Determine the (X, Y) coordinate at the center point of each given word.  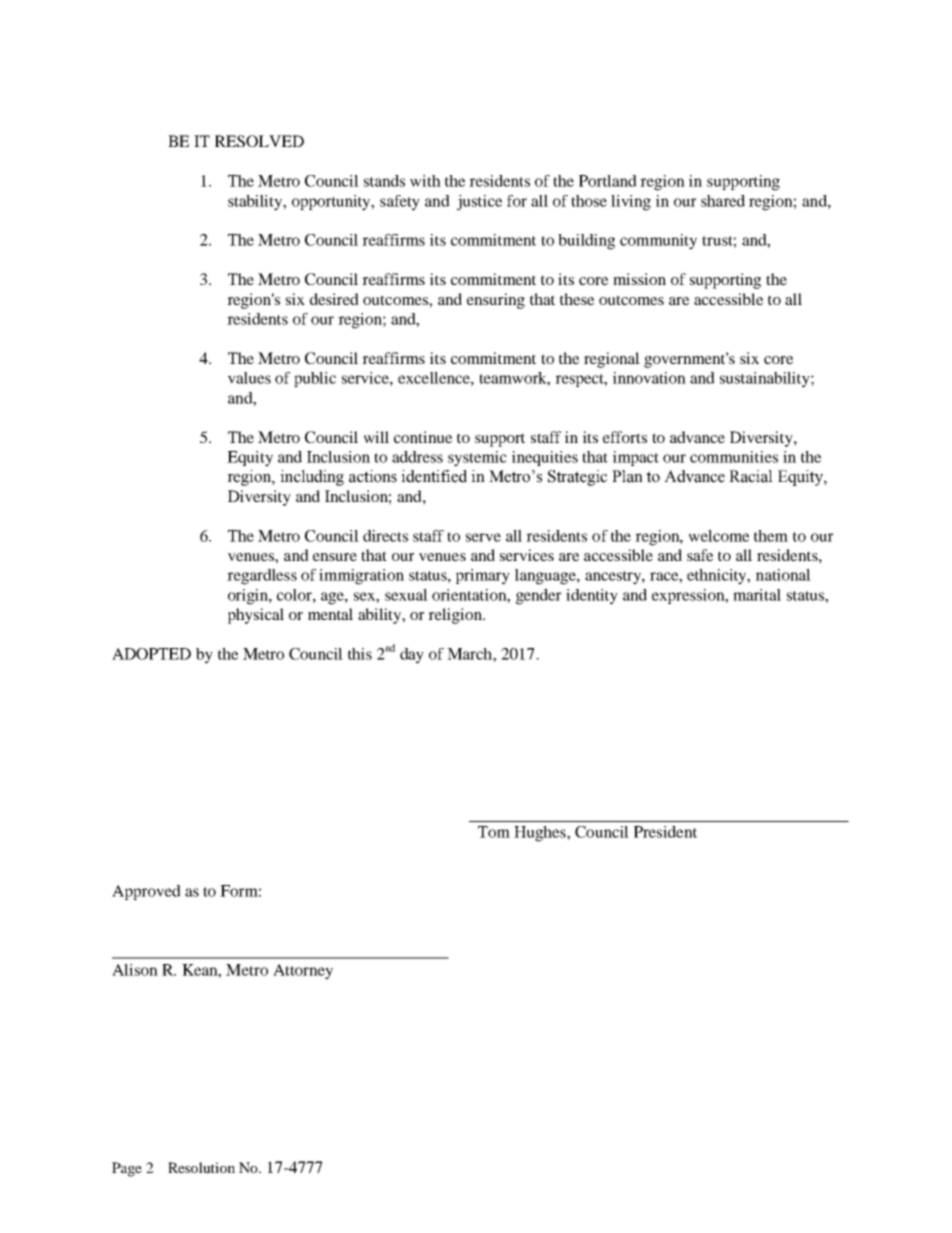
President (665, 832)
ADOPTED (151, 654)
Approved (146, 892)
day (412, 656)
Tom (494, 832)
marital (757, 595)
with (425, 181)
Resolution (201, 1167)
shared (723, 201)
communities (734, 457)
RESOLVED (259, 141)
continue (423, 437)
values (249, 378)
